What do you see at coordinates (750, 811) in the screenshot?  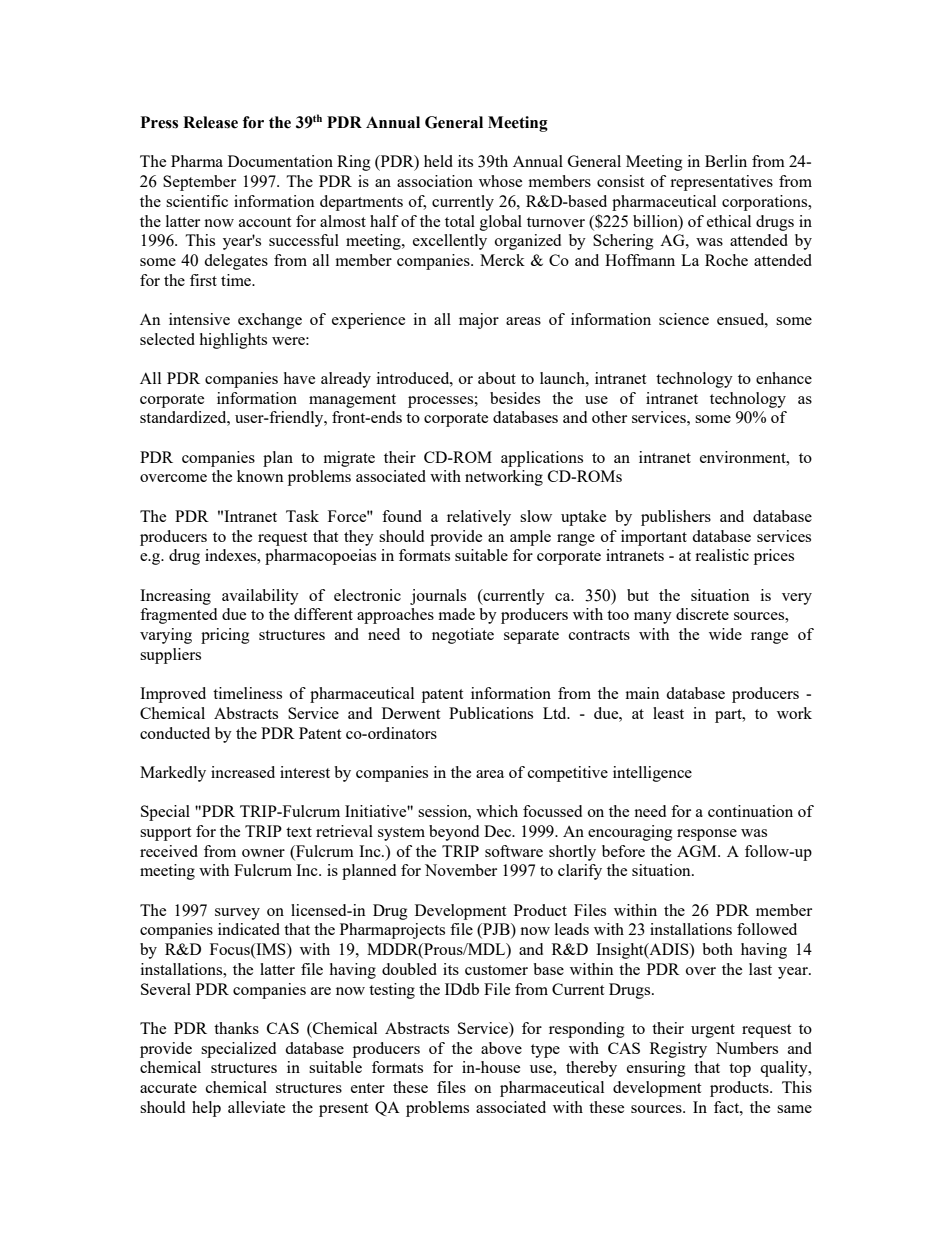 I see `continuation` at bounding box center [750, 811].
